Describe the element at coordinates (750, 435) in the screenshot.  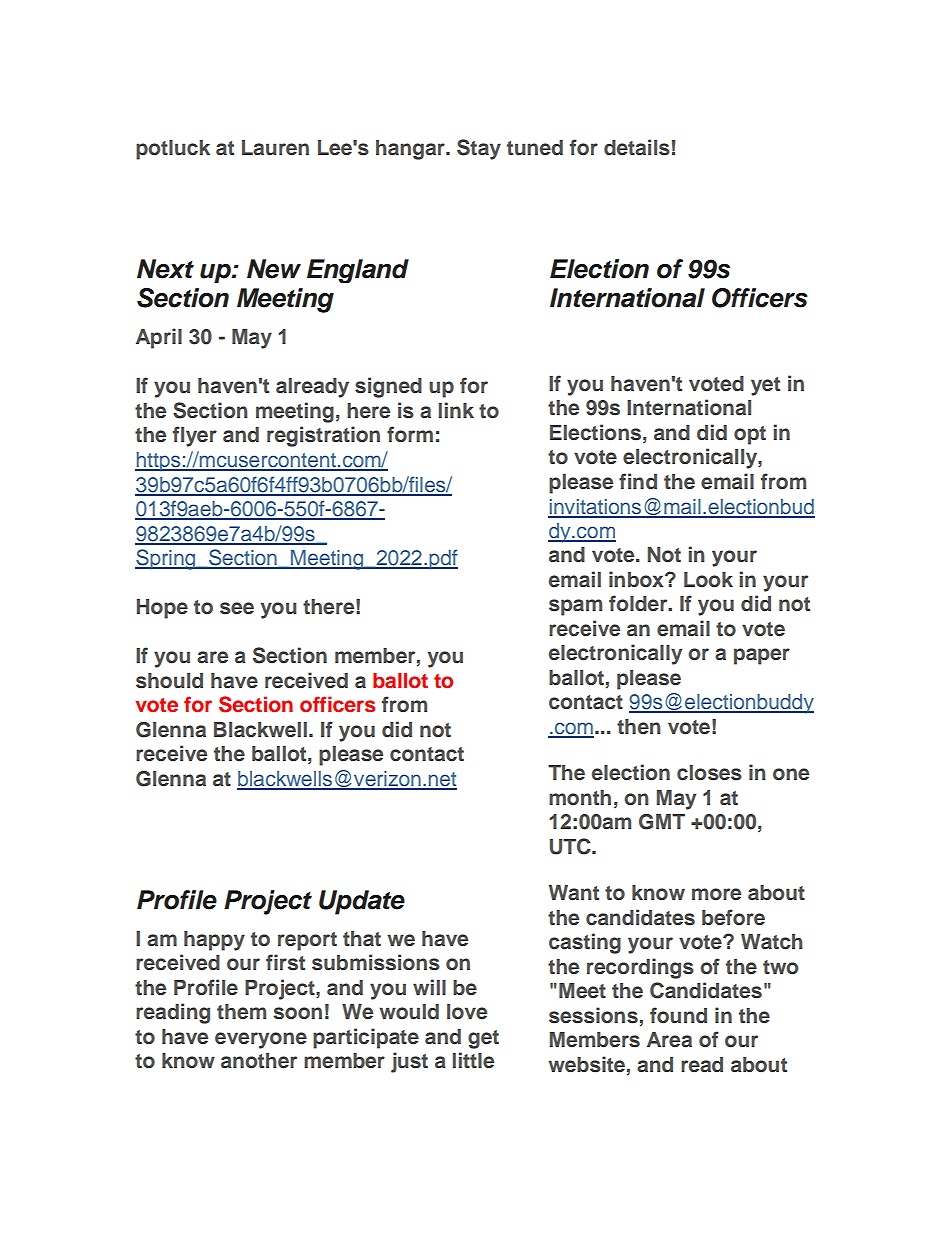
I see `opt` at that location.
